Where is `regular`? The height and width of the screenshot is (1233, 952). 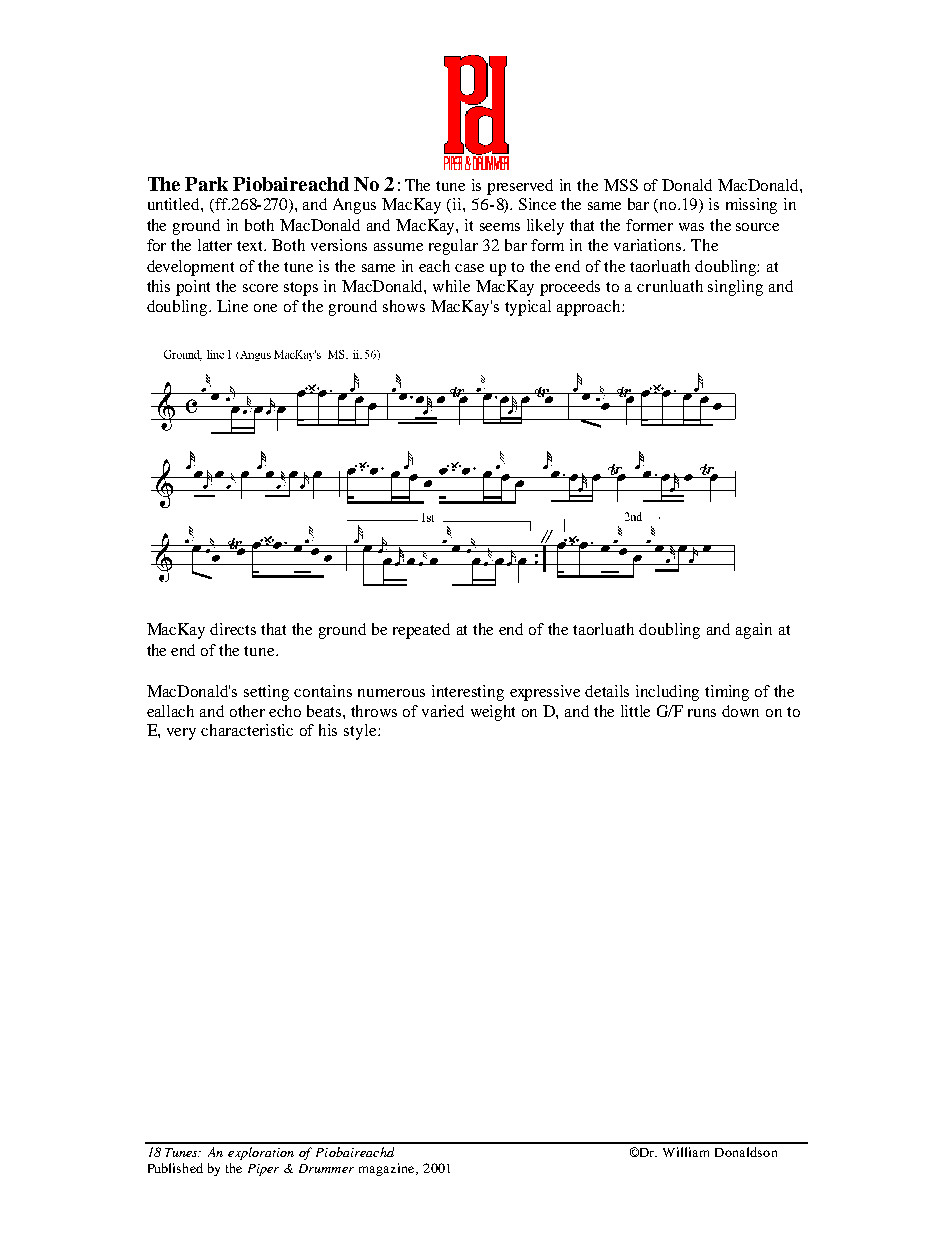 regular is located at coordinates (453, 247).
